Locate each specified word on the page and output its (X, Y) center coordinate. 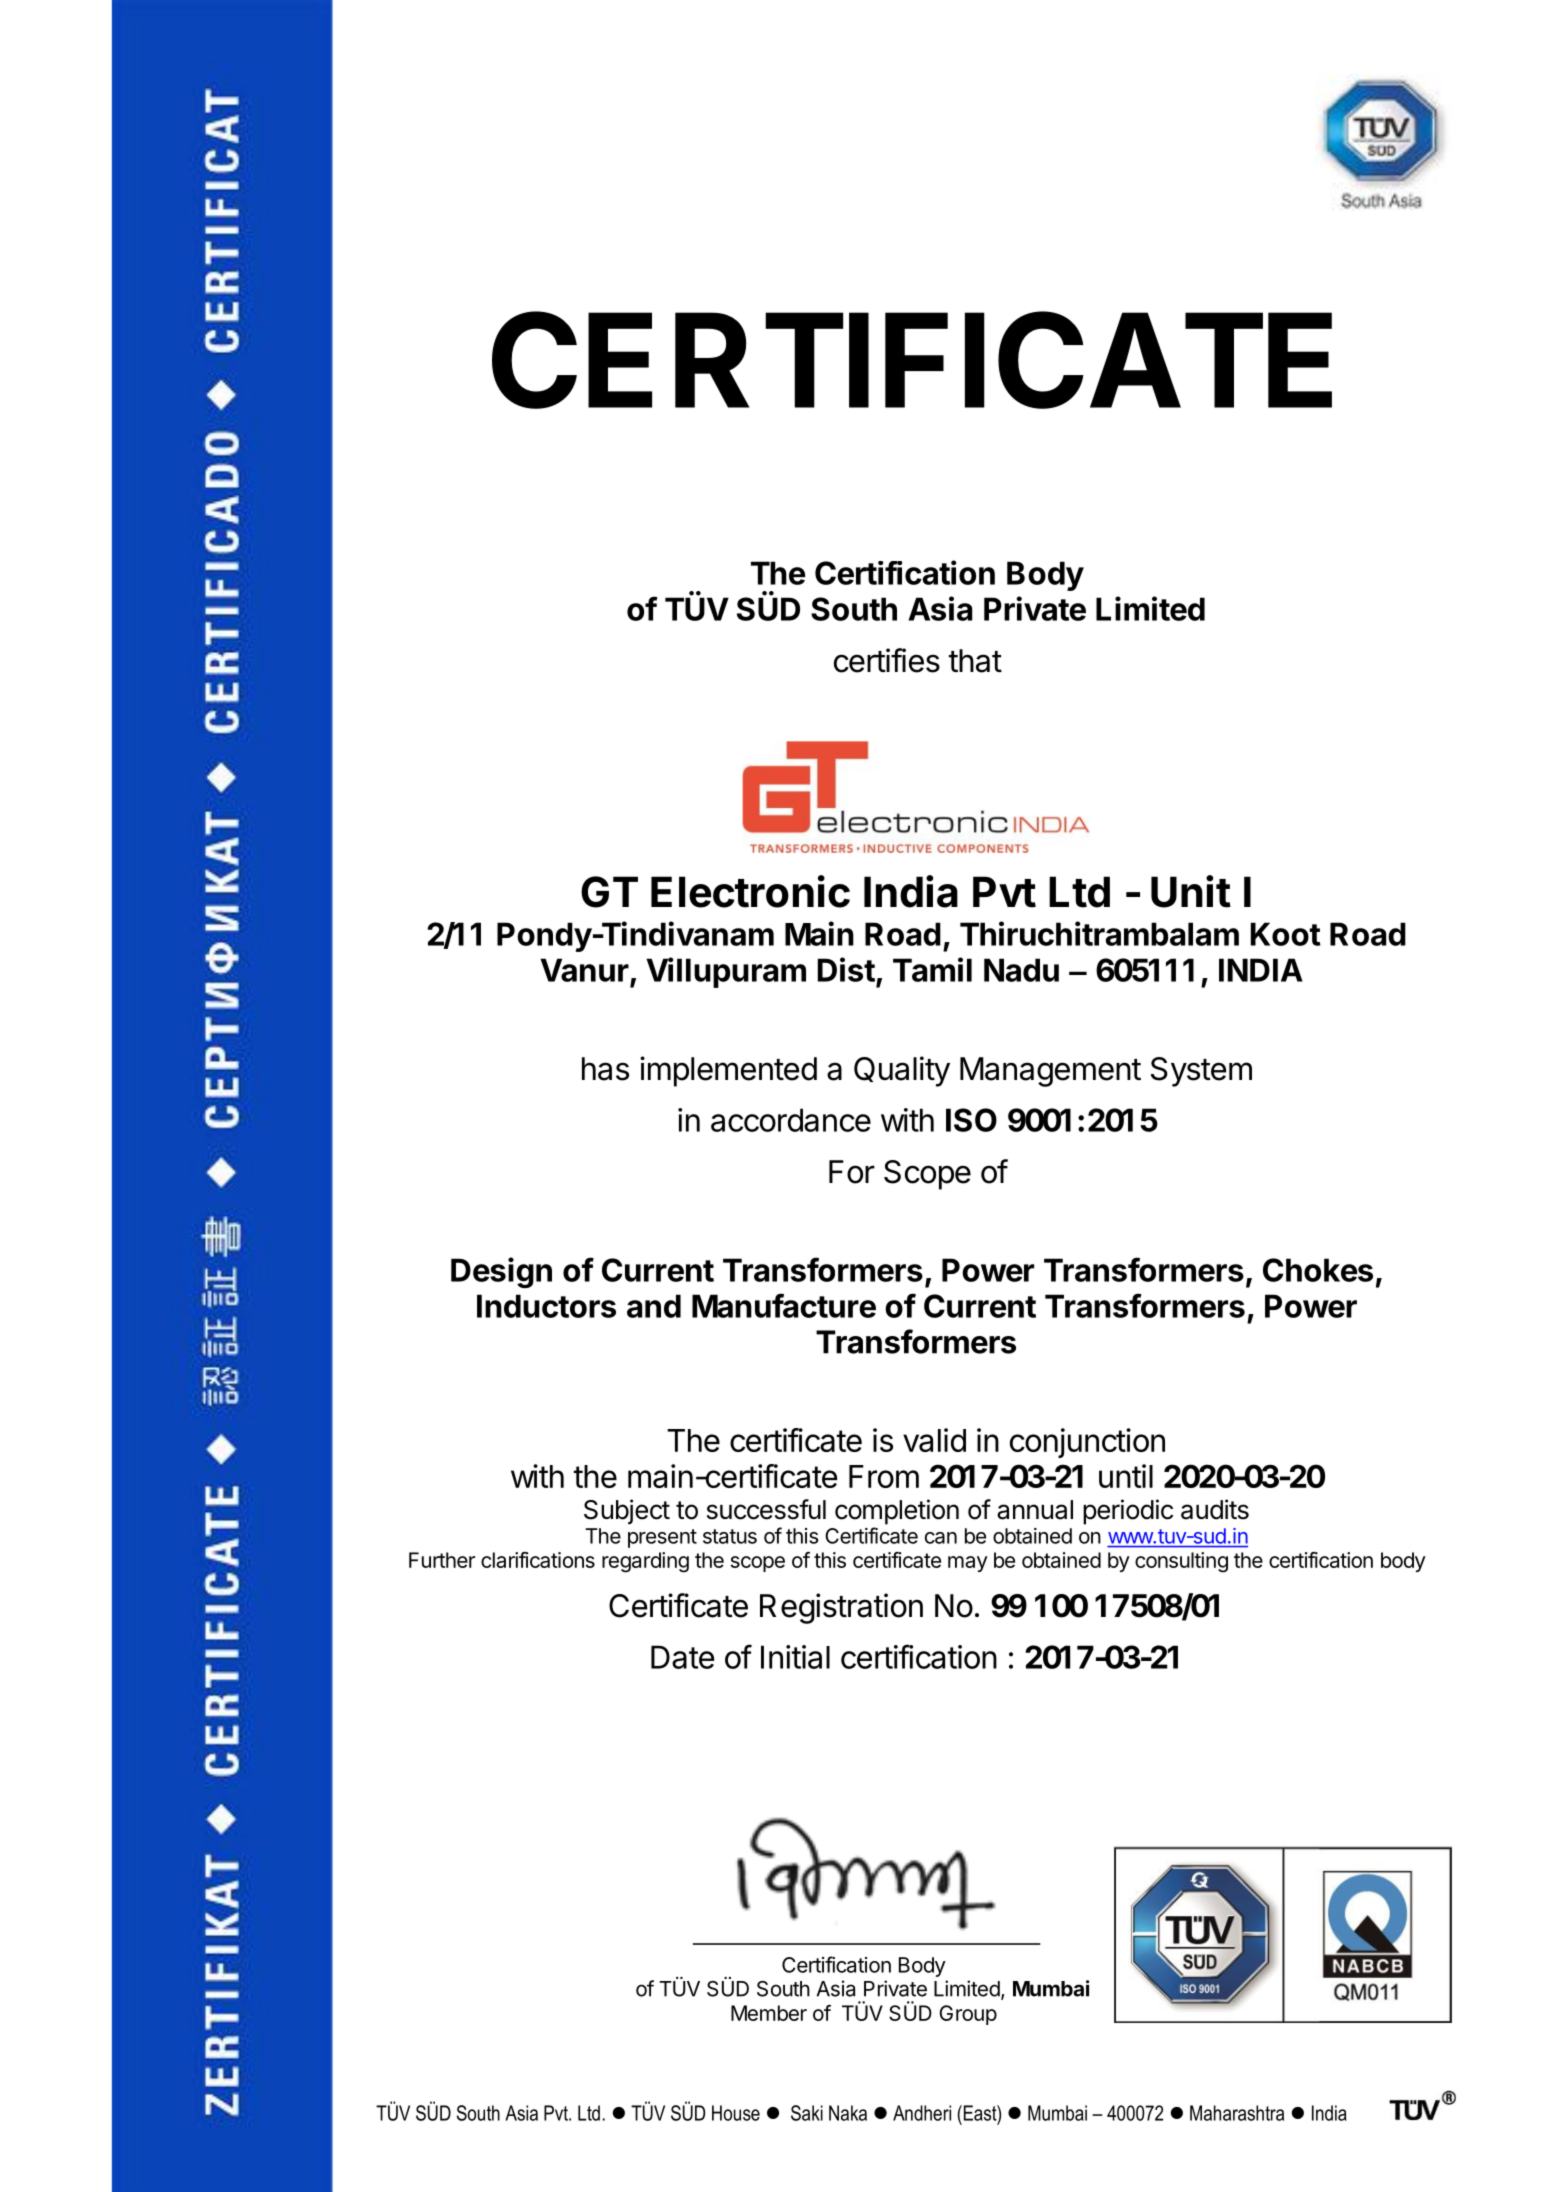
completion (897, 1512)
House (736, 2113)
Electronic (750, 891)
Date (682, 1657)
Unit (1191, 891)
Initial (795, 1657)
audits (1215, 1509)
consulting (1181, 1562)
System (1201, 1072)
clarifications (538, 1560)
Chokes (1318, 1270)
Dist (846, 969)
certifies (887, 660)
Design (501, 1273)
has (605, 1069)
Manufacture (784, 1305)
